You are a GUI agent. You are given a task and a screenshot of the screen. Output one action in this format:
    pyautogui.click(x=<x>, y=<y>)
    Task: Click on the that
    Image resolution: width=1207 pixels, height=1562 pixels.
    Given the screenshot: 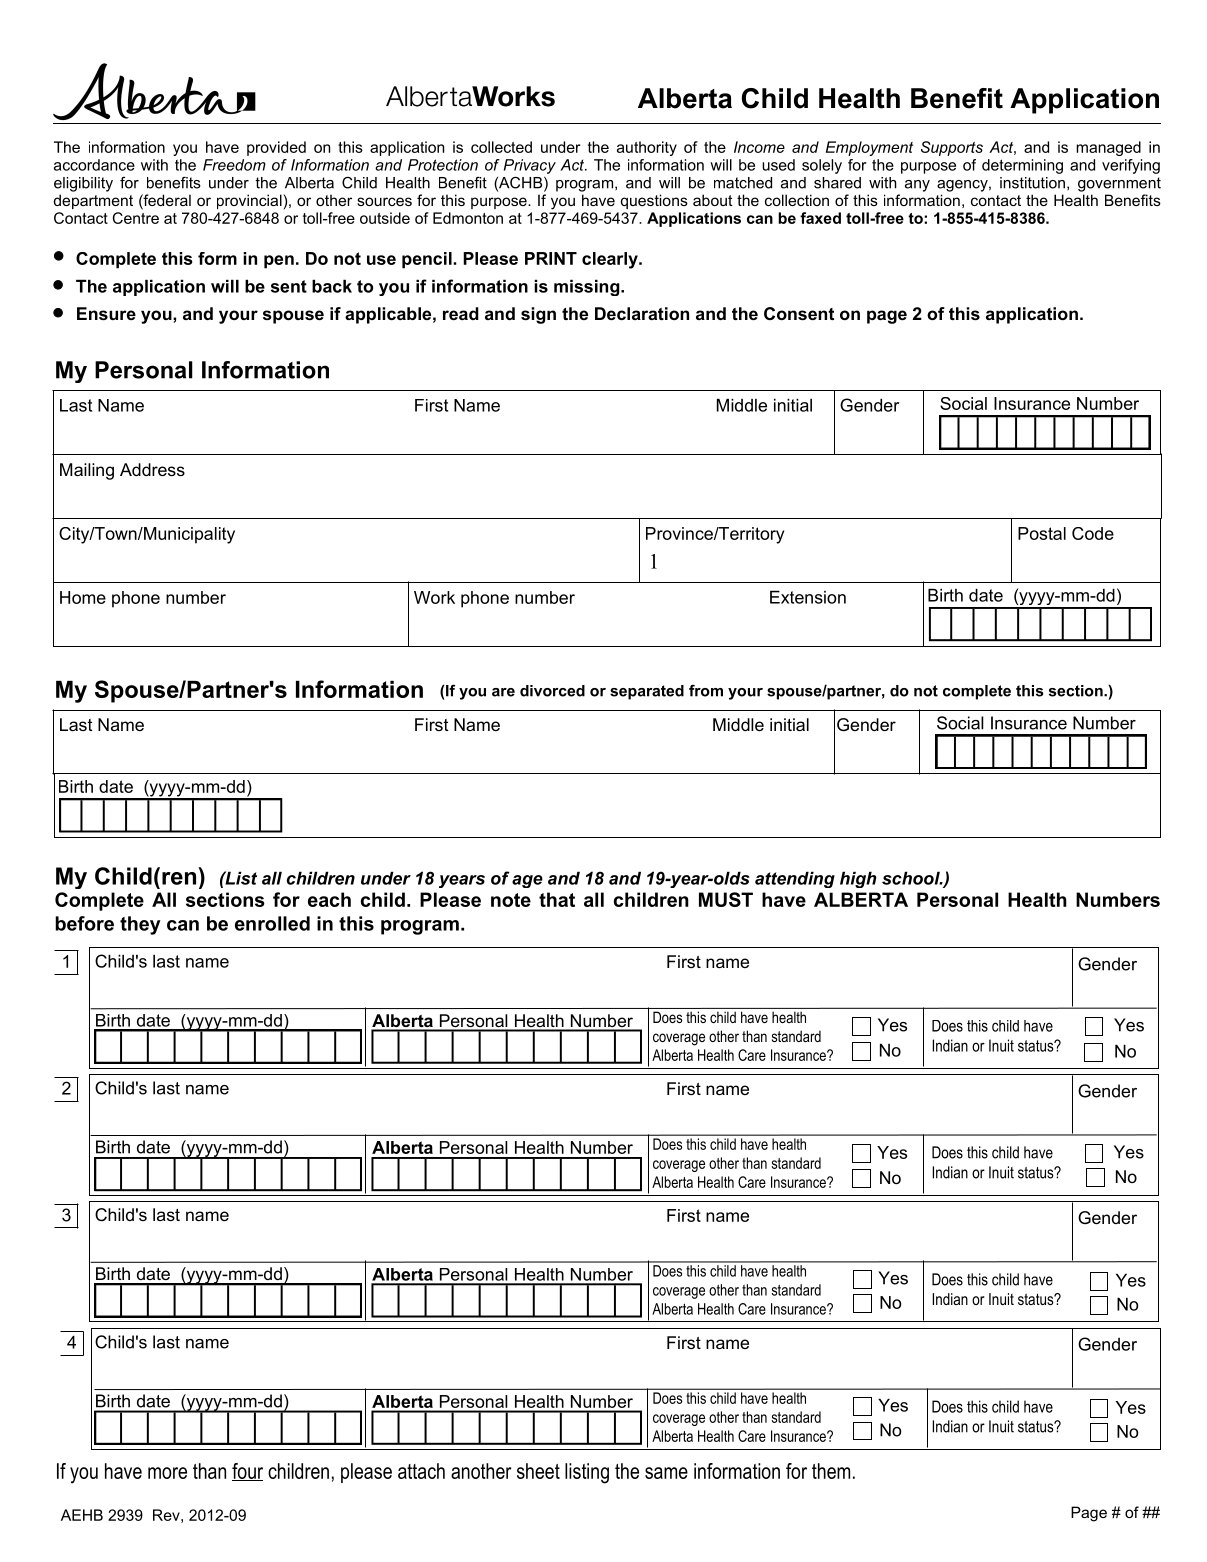 What is the action you would take?
    pyautogui.click(x=557, y=899)
